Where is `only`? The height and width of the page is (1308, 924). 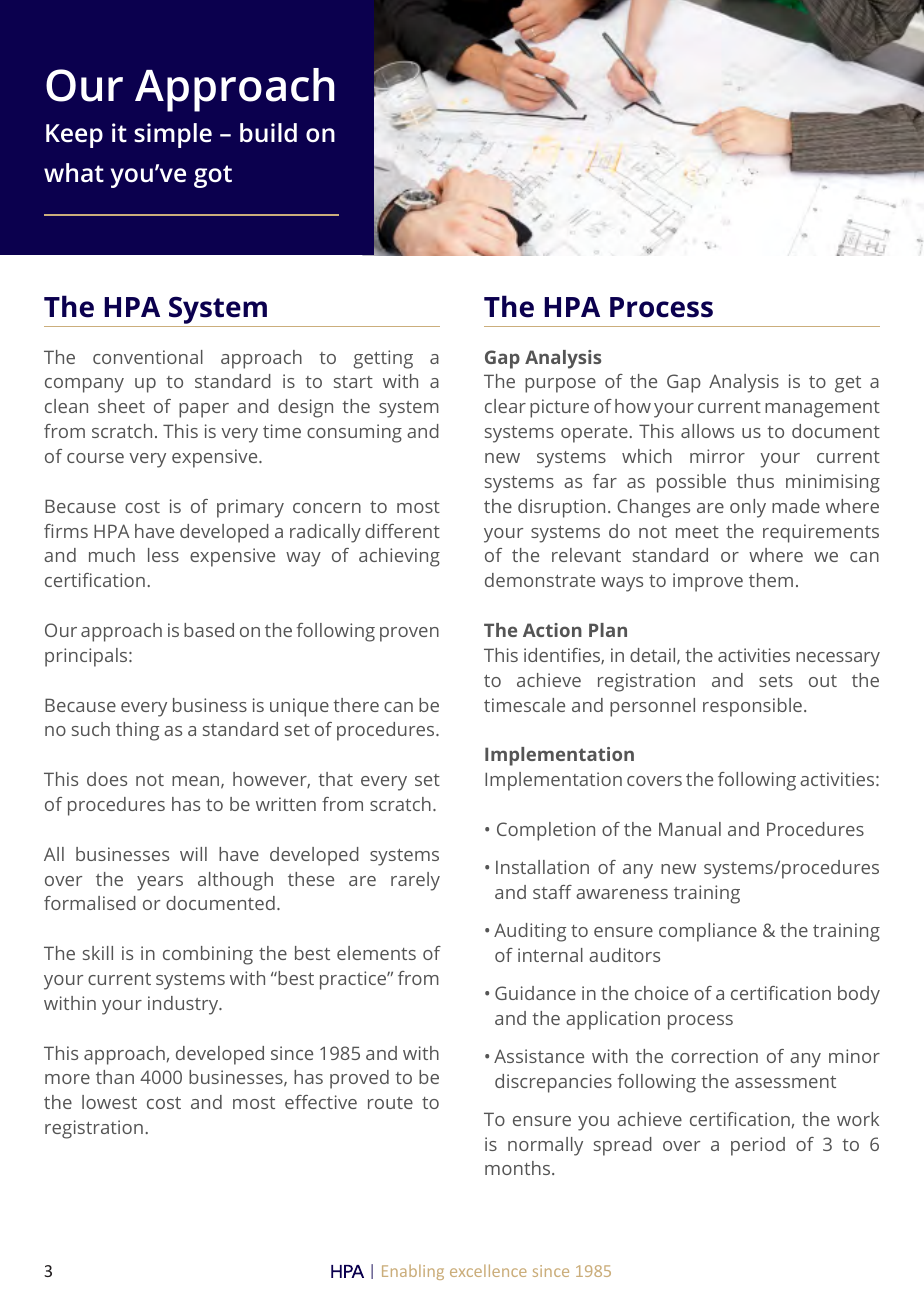
only is located at coordinates (748, 508).
